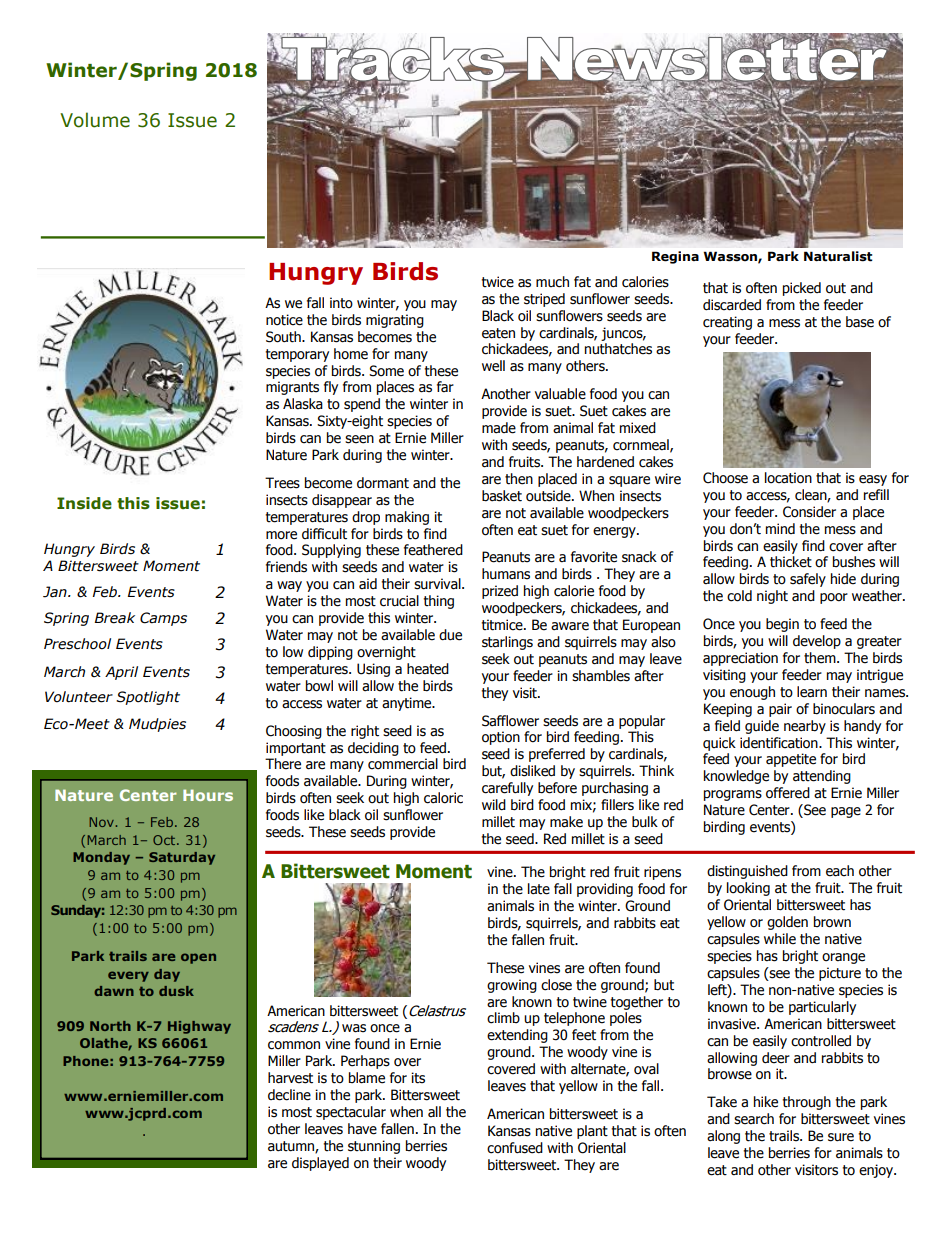 This image has height=1233, width=952. What do you see at coordinates (782, 625) in the image?
I see `begin` at bounding box center [782, 625].
